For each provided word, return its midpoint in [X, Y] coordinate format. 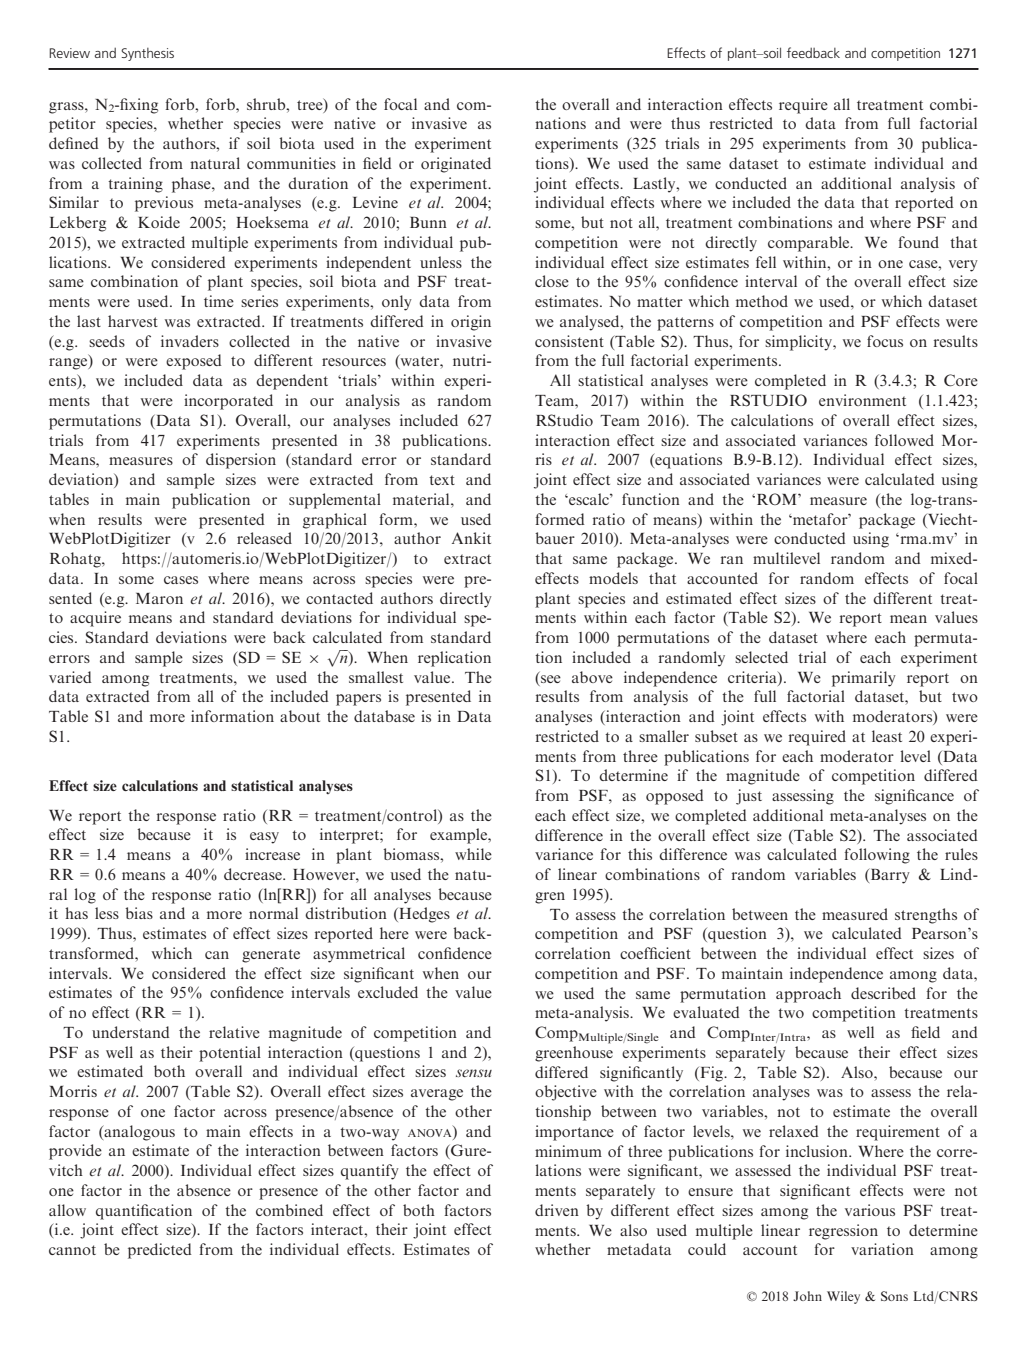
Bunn [428, 222]
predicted [160, 1251]
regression [843, 1232]
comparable [810, 244]
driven [557, 1210]
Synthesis [147, 54]
